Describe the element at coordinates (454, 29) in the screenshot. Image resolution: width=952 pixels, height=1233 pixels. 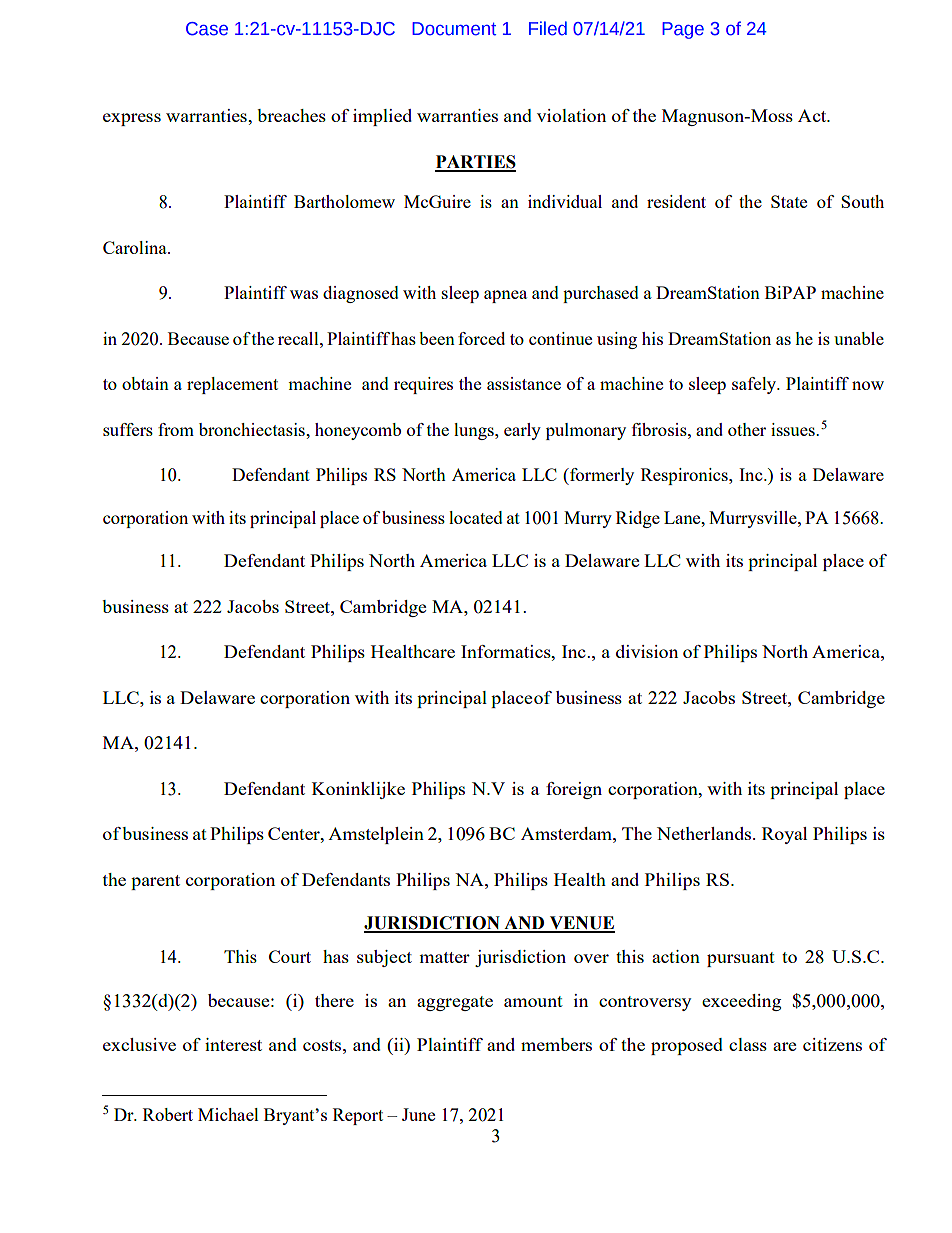
I see `Document` at that location.
